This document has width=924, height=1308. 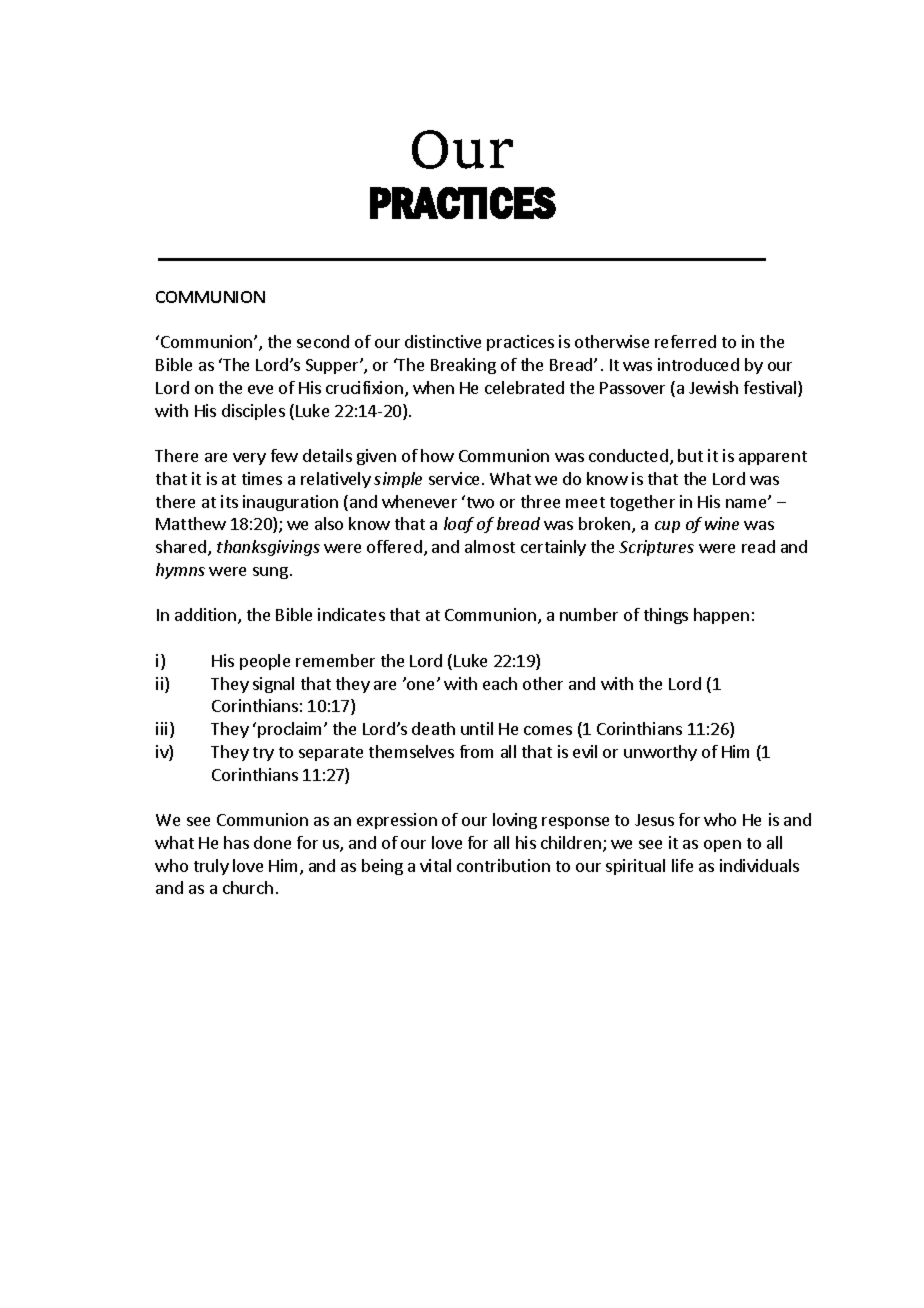 I want to click on Breaking, so click(x=463, y=366).
